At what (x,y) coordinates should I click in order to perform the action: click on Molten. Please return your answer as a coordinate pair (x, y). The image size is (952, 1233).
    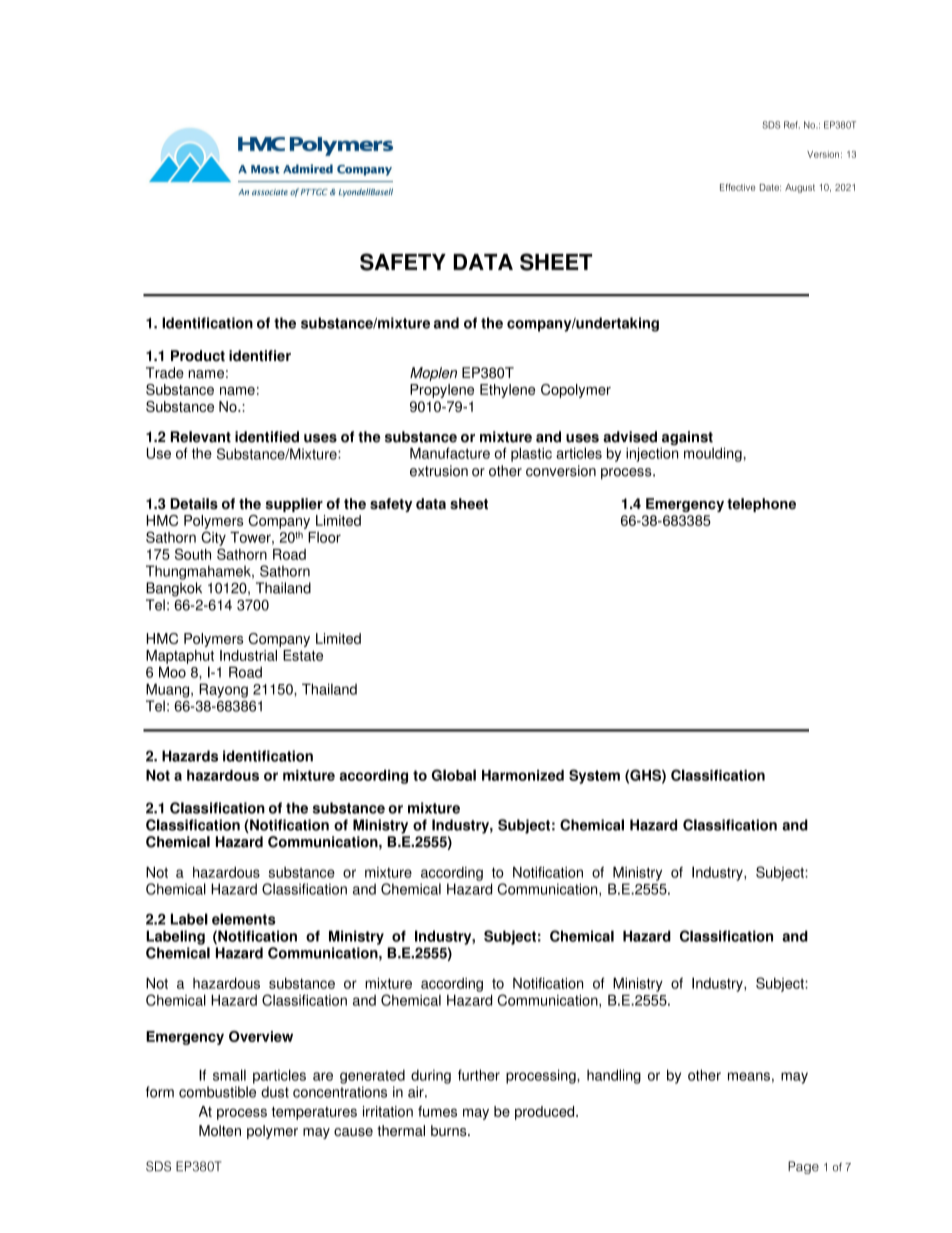
    Looking at the image, I should click on (220, 1130).
